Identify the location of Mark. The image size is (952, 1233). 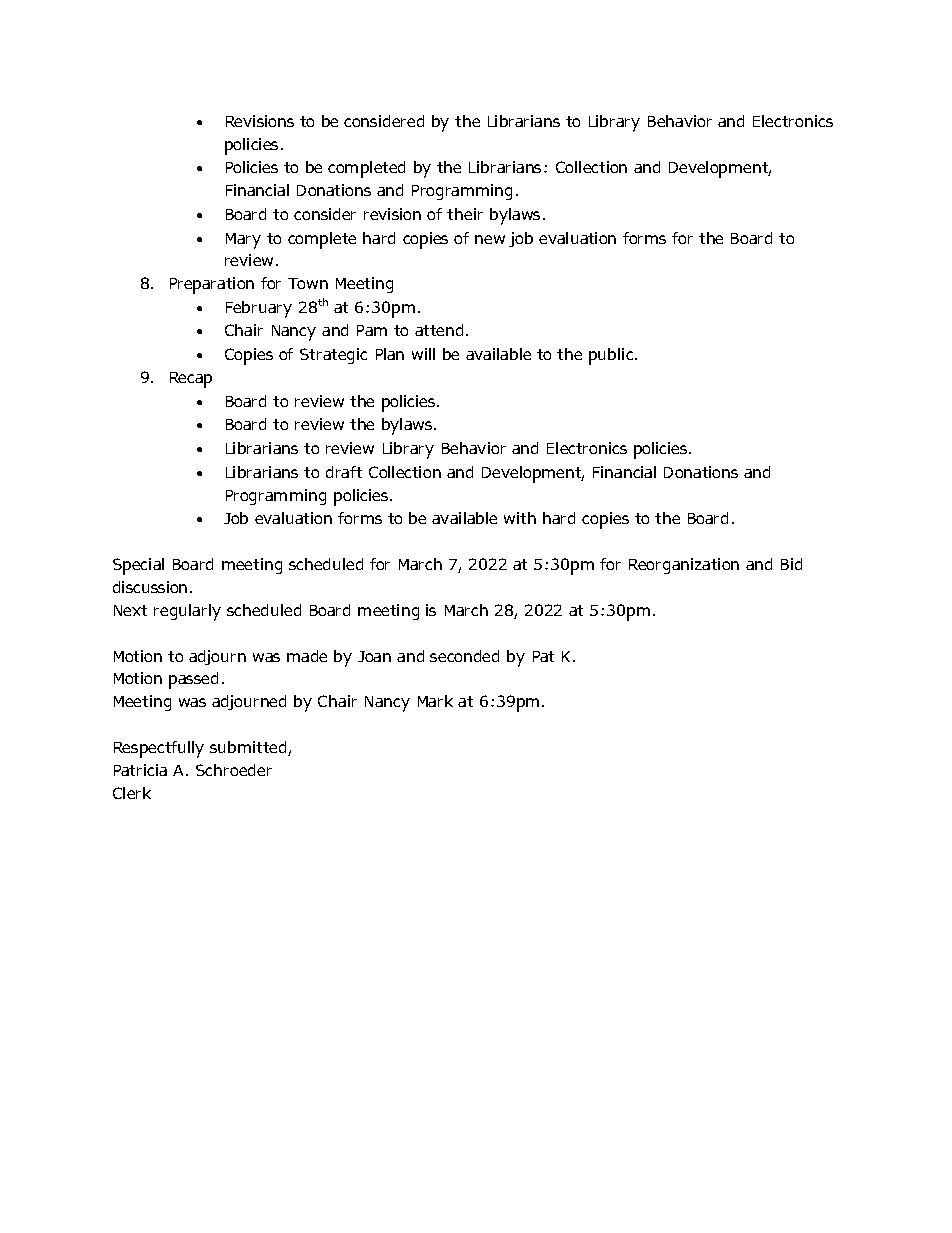
(435, 701).
